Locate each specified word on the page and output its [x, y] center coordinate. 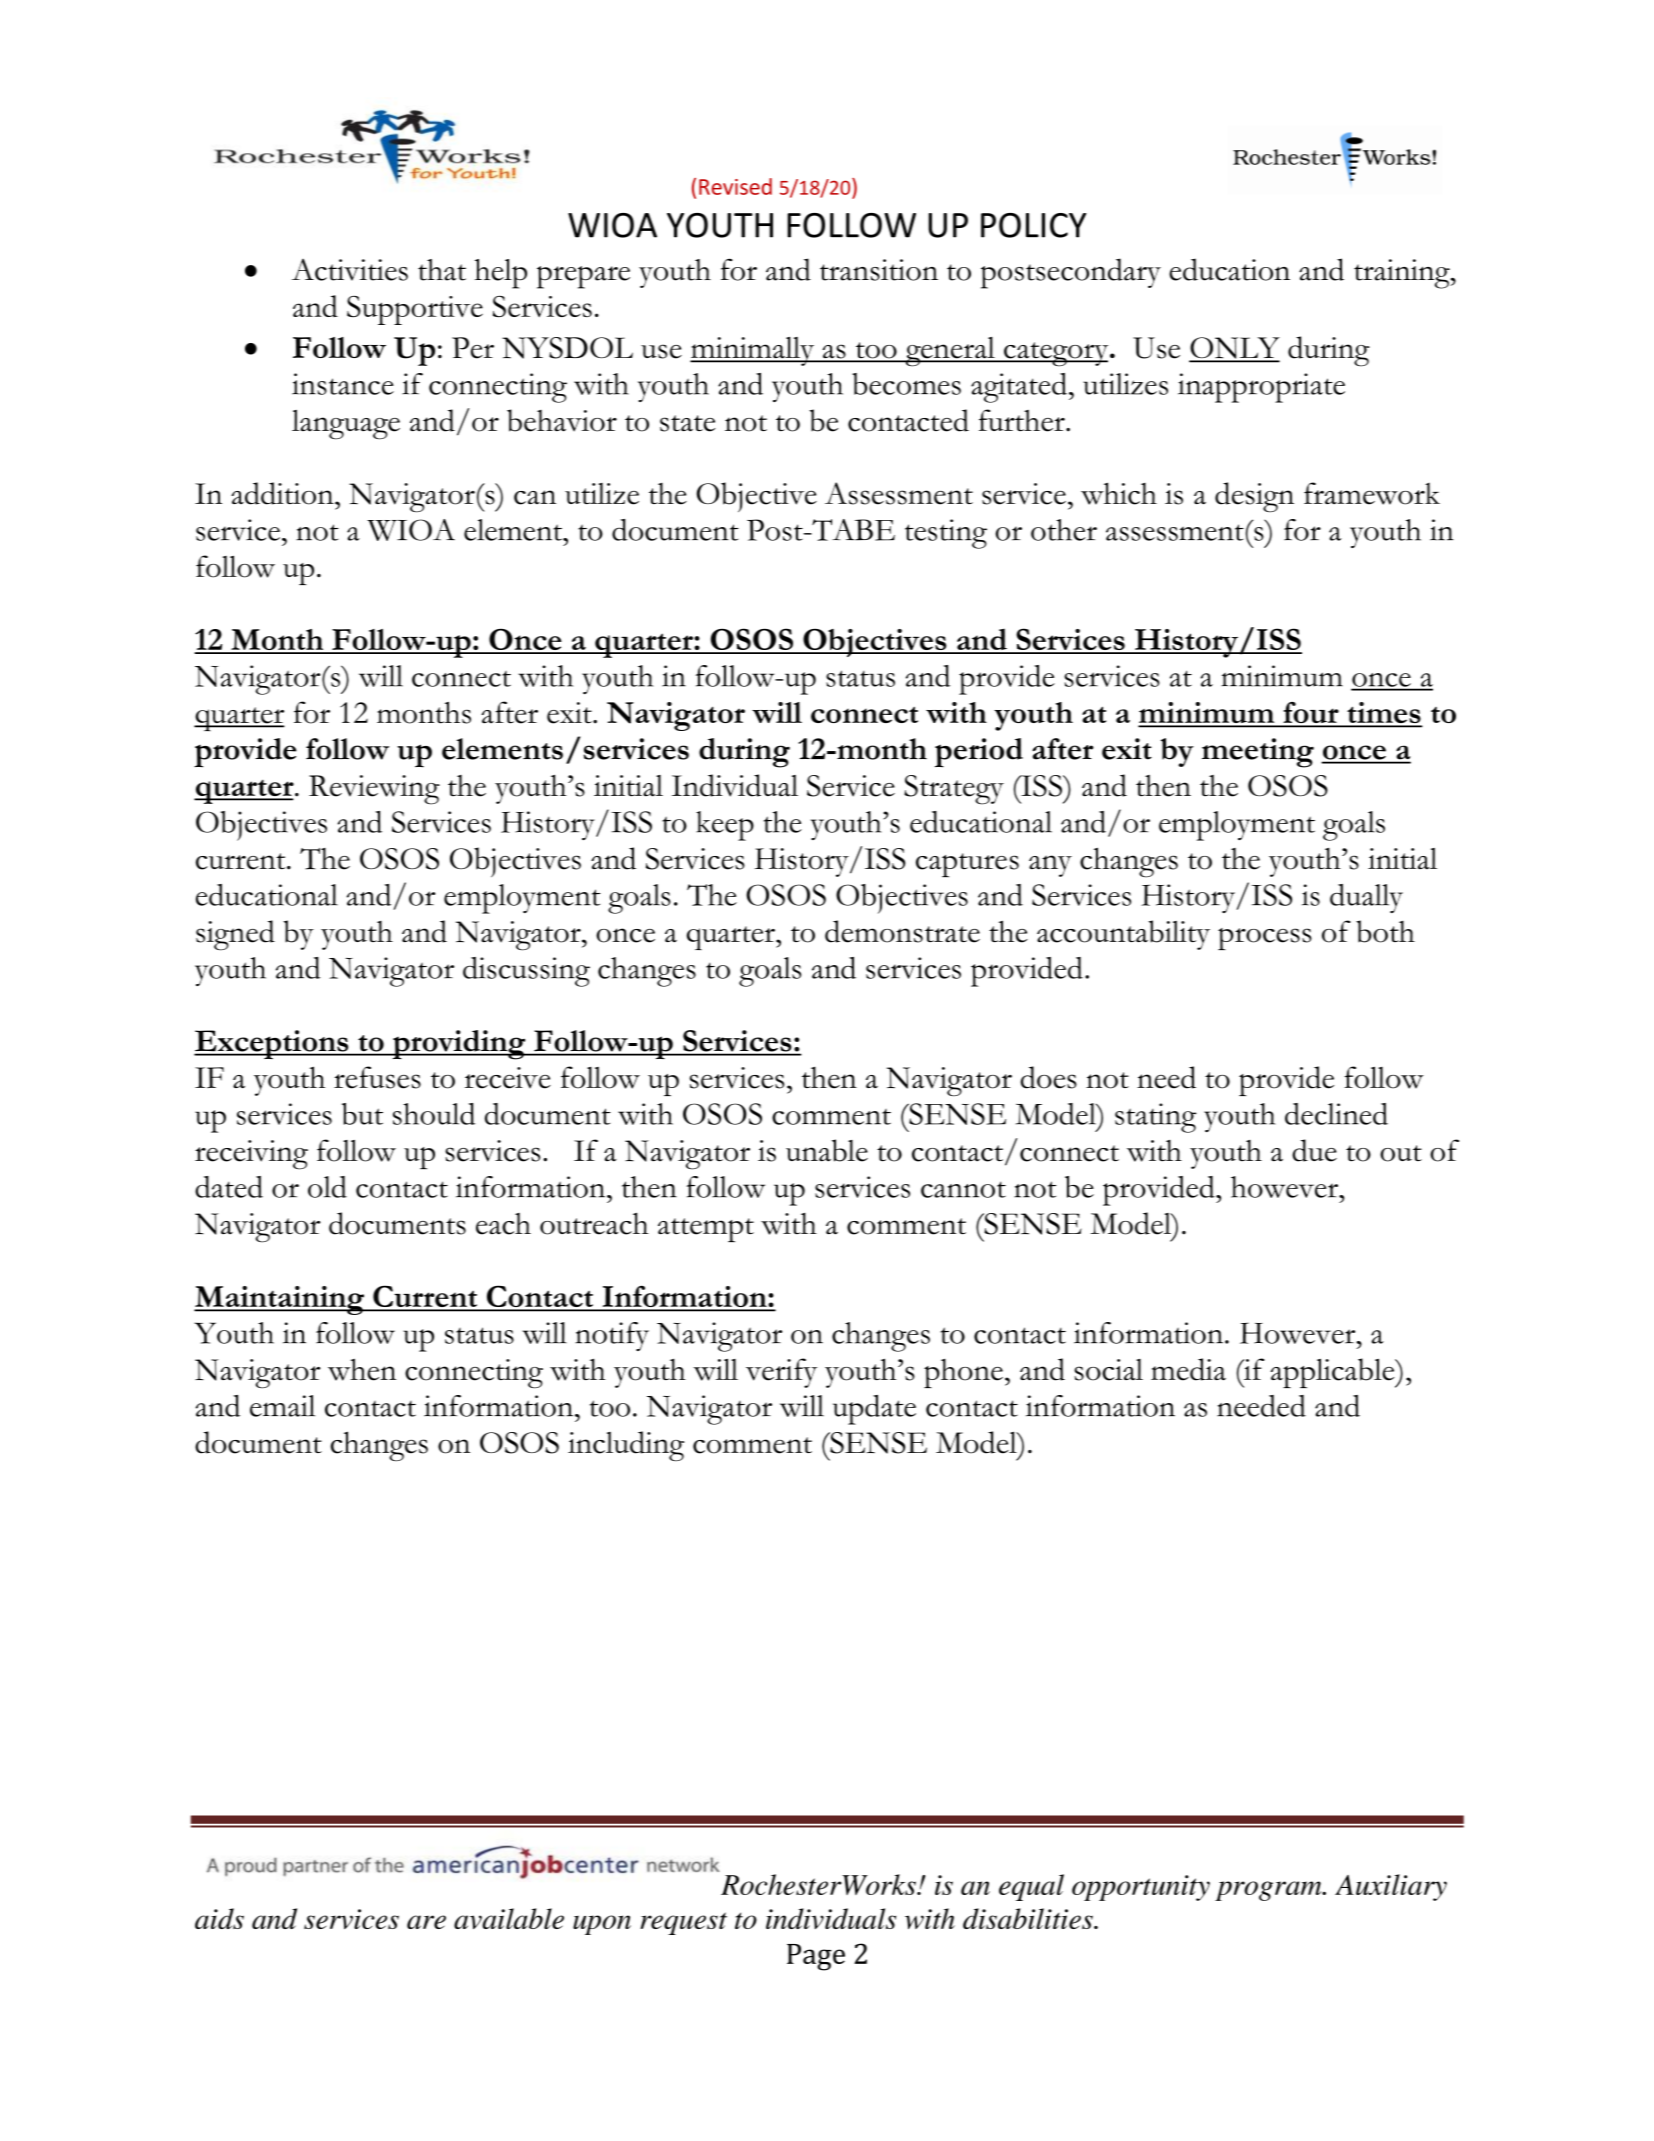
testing [946, 534]
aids [219, 1918]
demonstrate [902, 931]
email [282, 1406]
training [1403, 274]
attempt [706, 1230]
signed [235, 935]
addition [283, 493]
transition [879, 270]
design [1254, 497]
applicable [1334, 1373]
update [874, 1410]
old [327, 1187]
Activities [350, 270]
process [1265, 939]
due [1314, 1150]
